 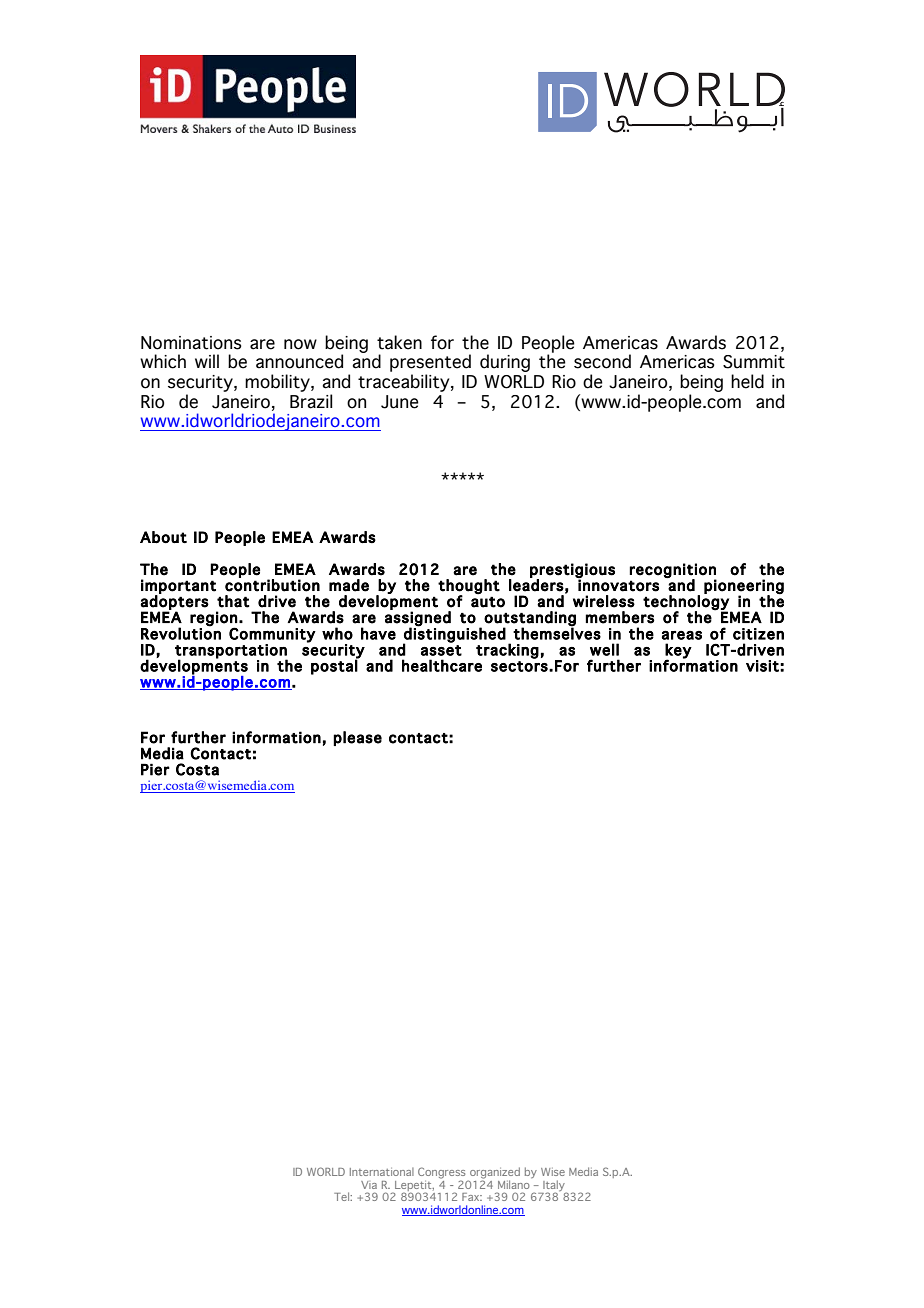 What do you see at coordinates (555, 1186) in the document?
I see `Italy` at bounding box center [555, 1186].
